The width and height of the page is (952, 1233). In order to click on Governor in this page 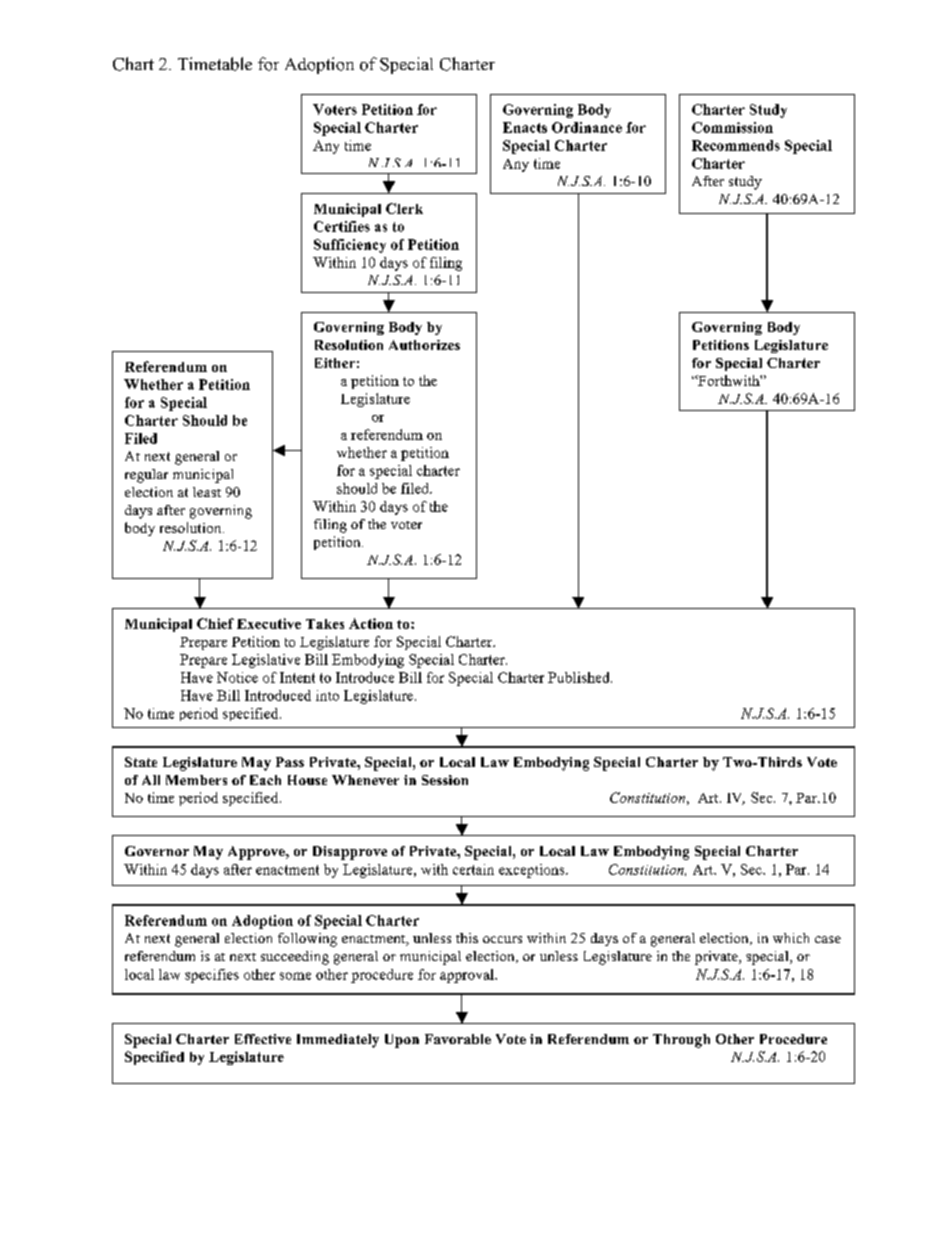, I will do `click(157, 851)`.
